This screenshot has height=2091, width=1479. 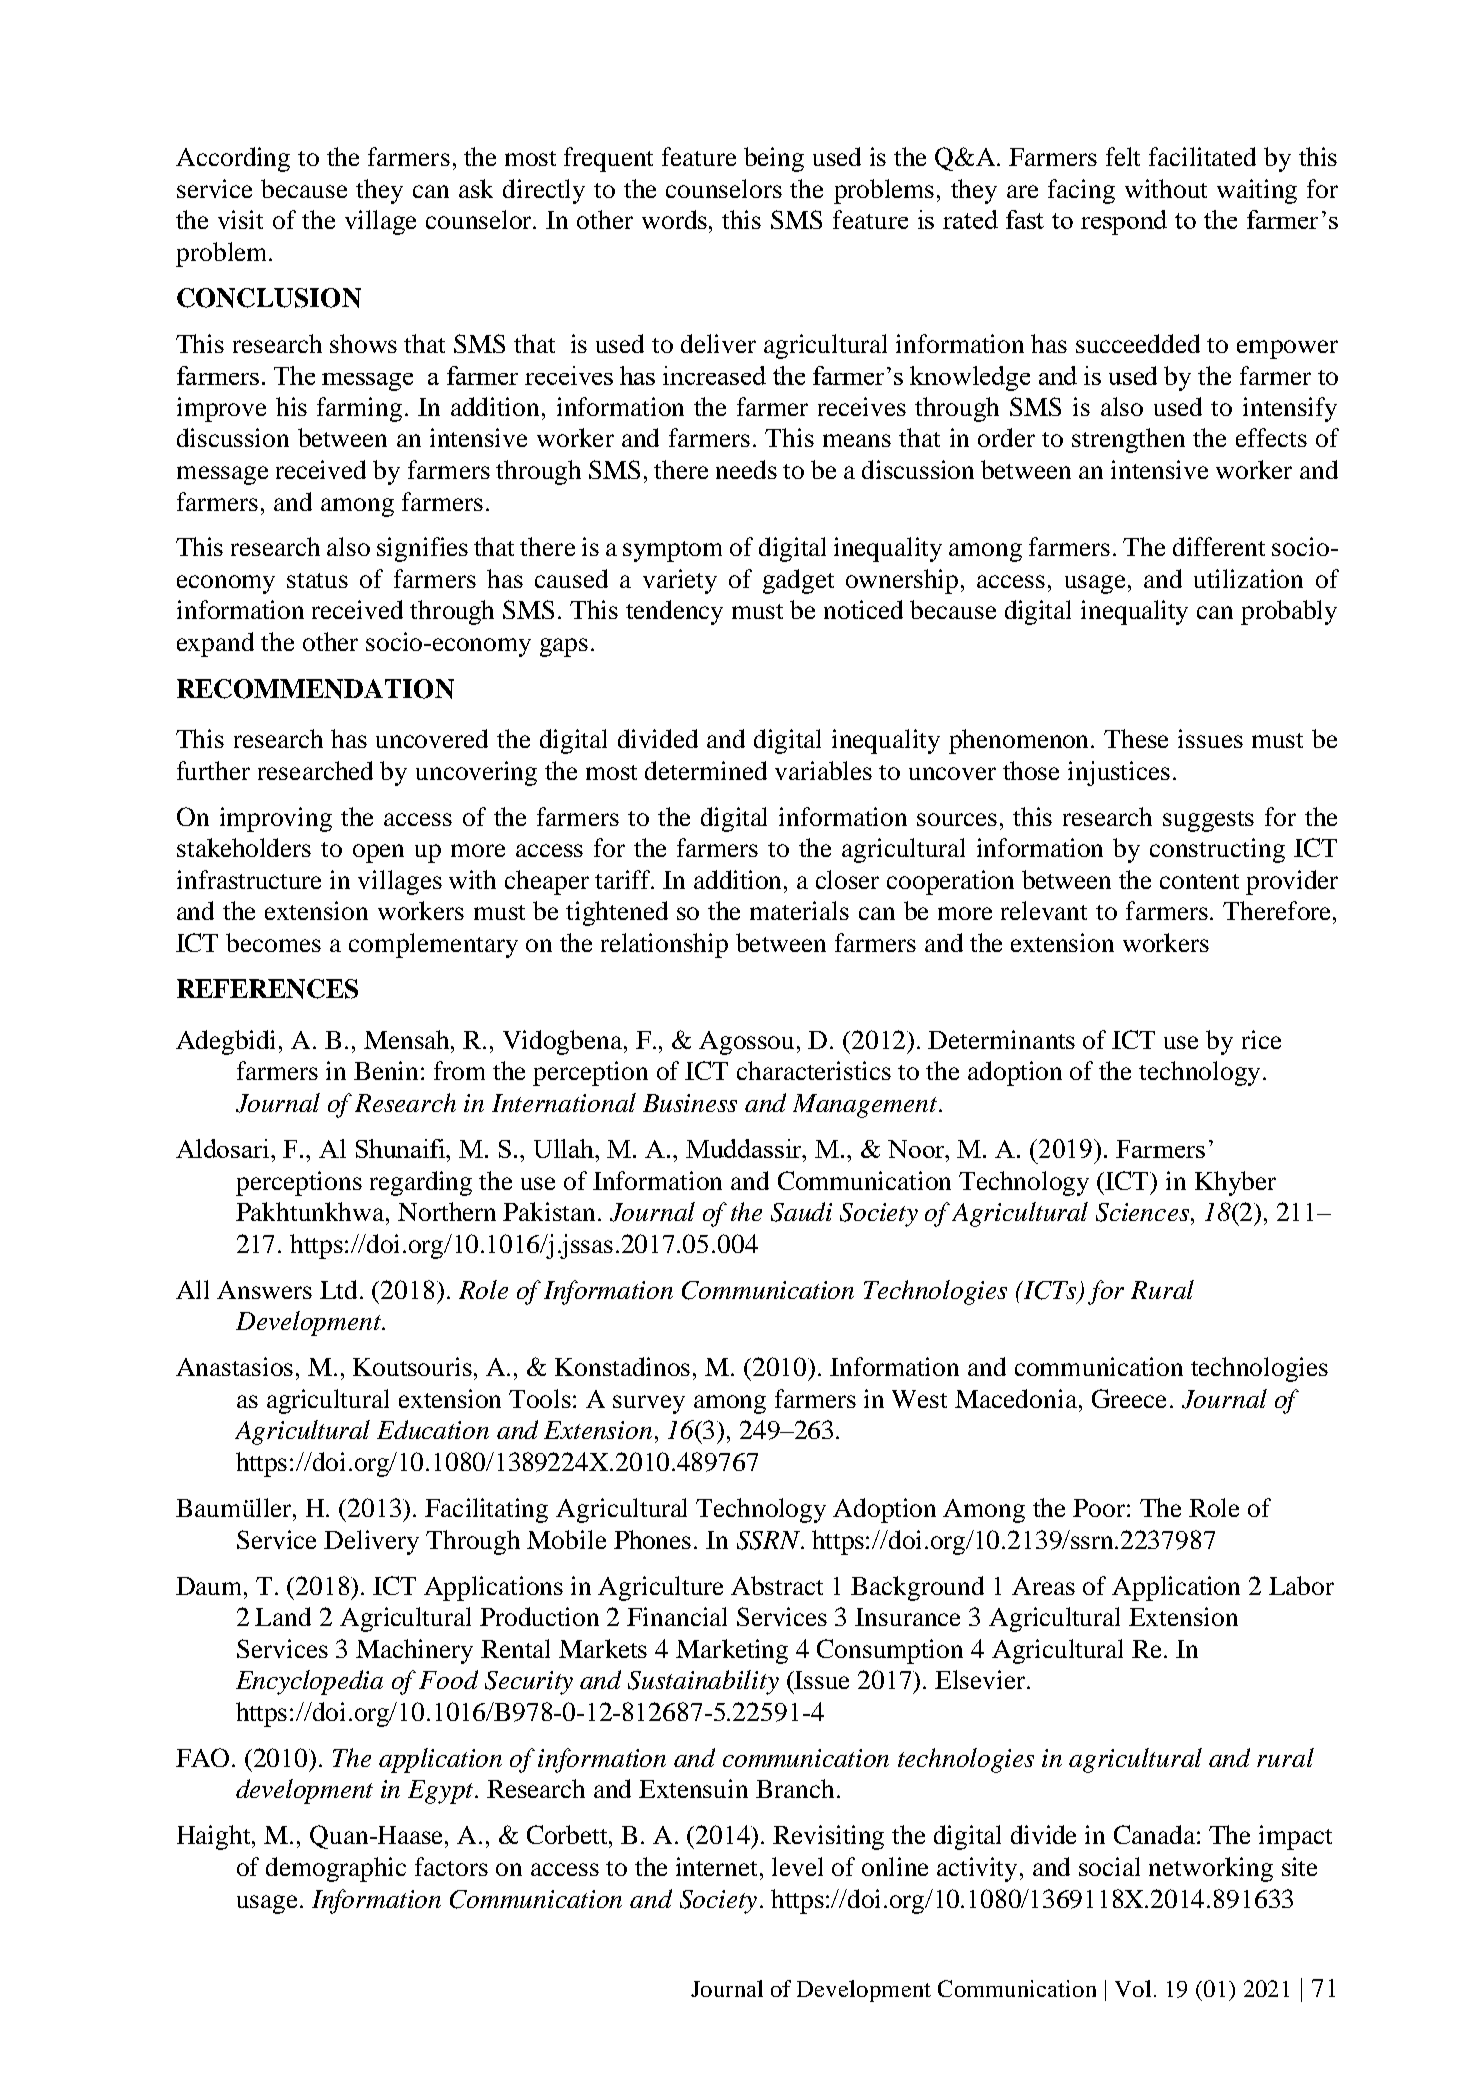 I want to click on being, so click(x=774, y=159).
